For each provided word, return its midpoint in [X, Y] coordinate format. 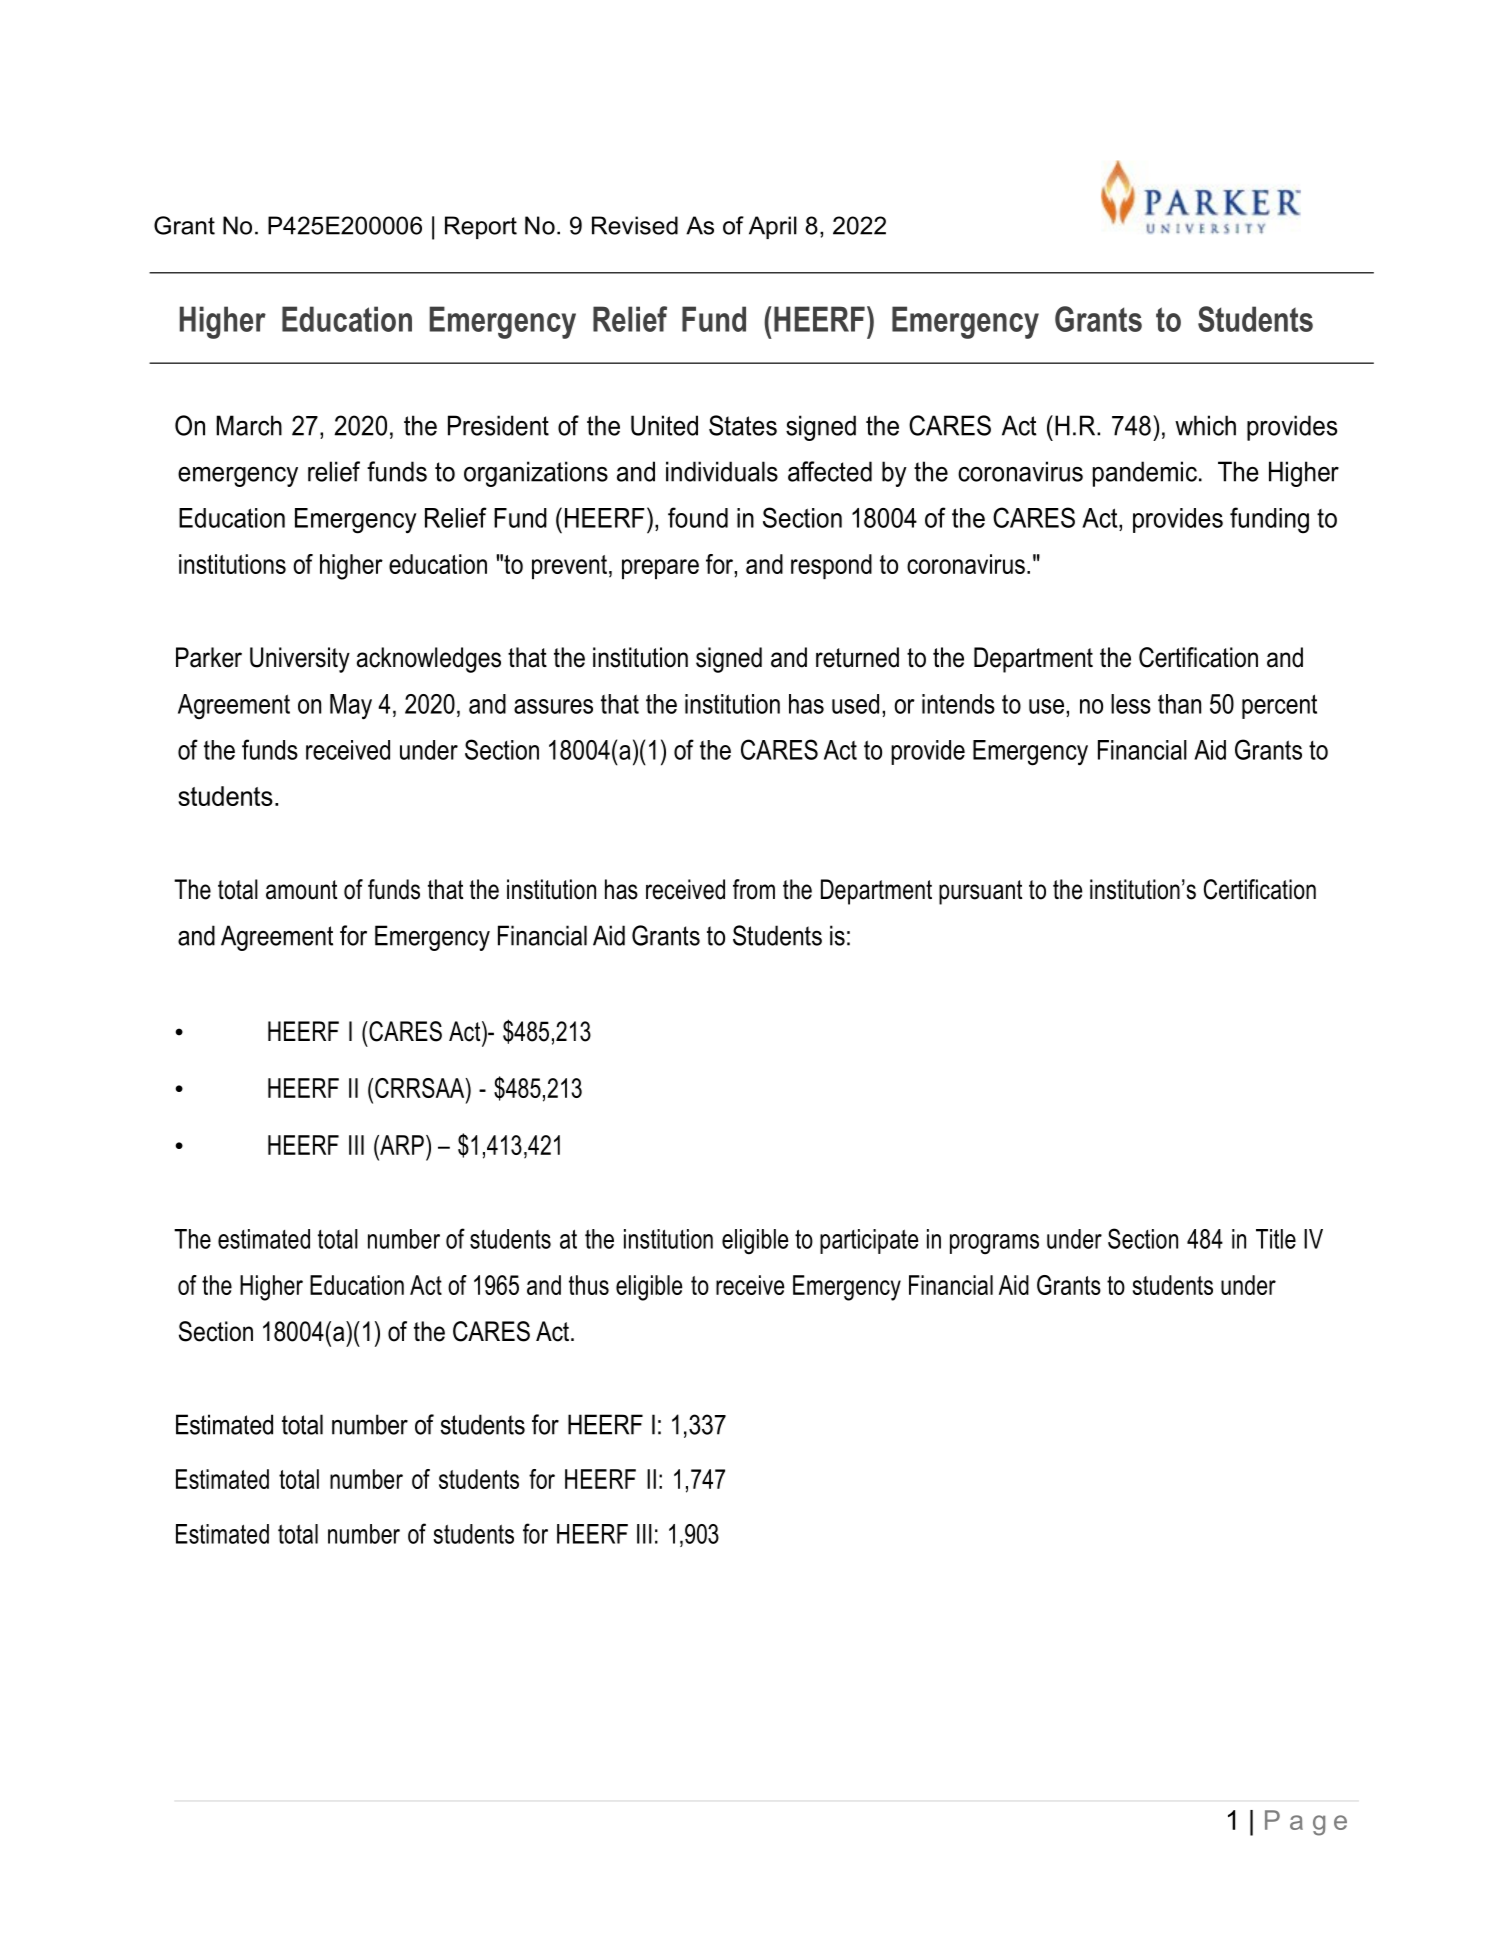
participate [869, 1241]
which [1205, 425]
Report [481, 227]
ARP [401, 1145]
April [773, 227]
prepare [660, 569]
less [1131, 704]
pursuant [980, 892]
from [754, 889]
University [300, 660]
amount [301, 890]
